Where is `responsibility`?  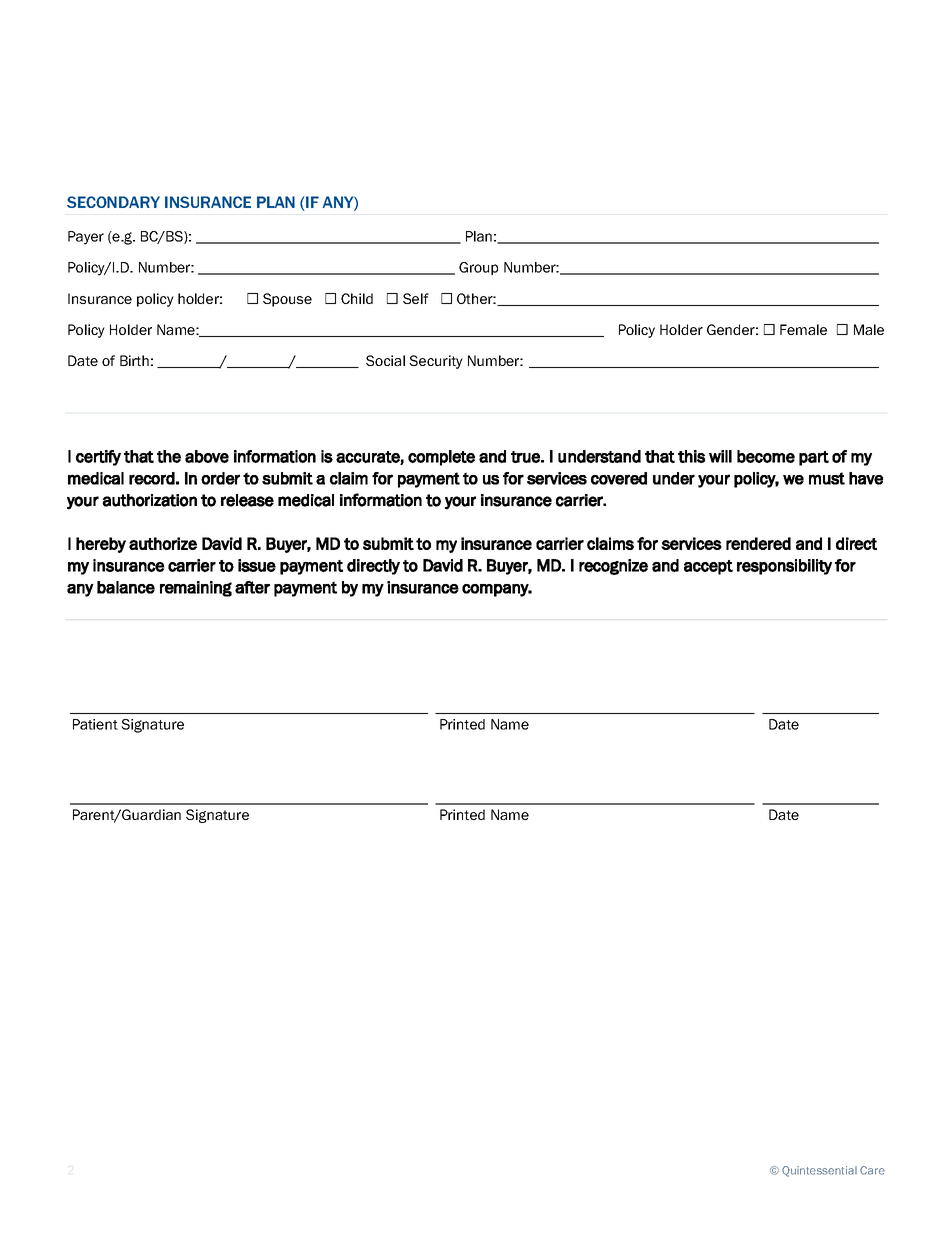 responsibility is located at coordinates (784, 567).
